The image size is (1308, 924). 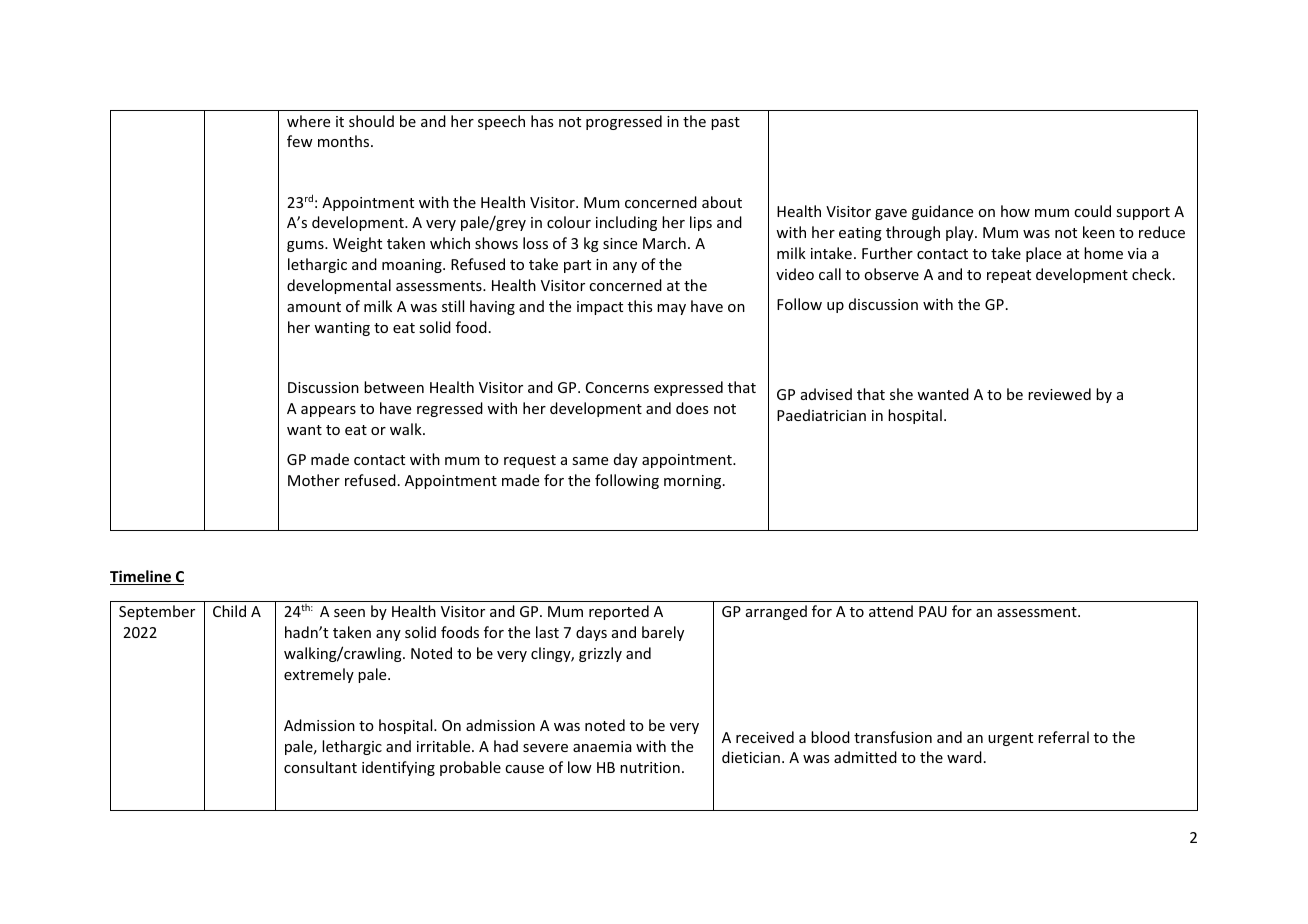 What do you see at coordinates (624, 122) in the page?
I see `progressed` at bounding box center [624, 122].
